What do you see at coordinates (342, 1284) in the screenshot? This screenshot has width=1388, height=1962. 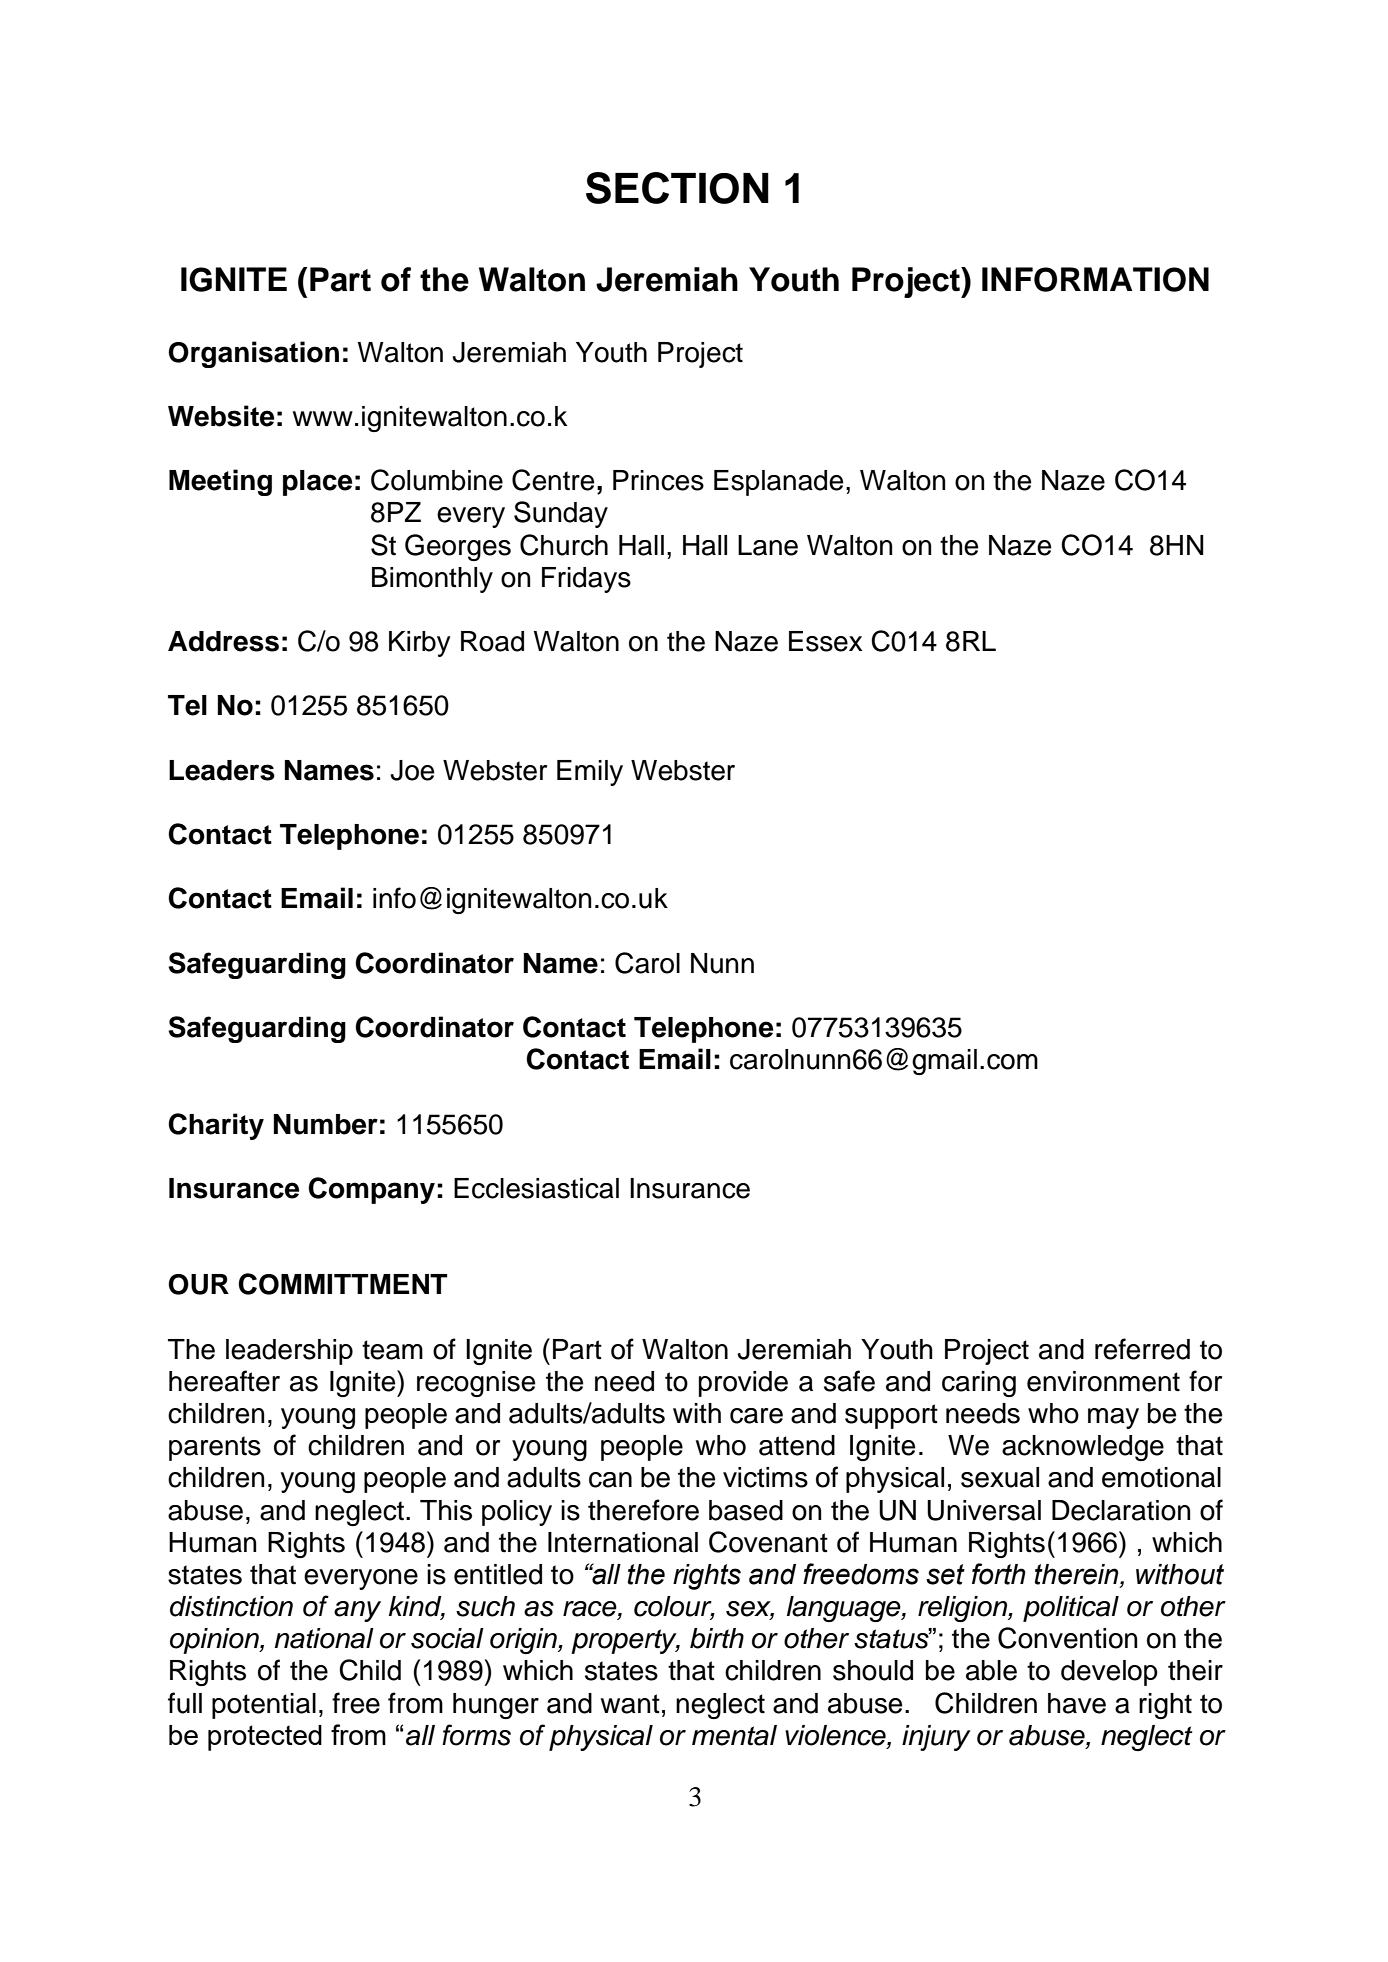 I see `COMMITTMENT` at bounding box center [342, 1284].
